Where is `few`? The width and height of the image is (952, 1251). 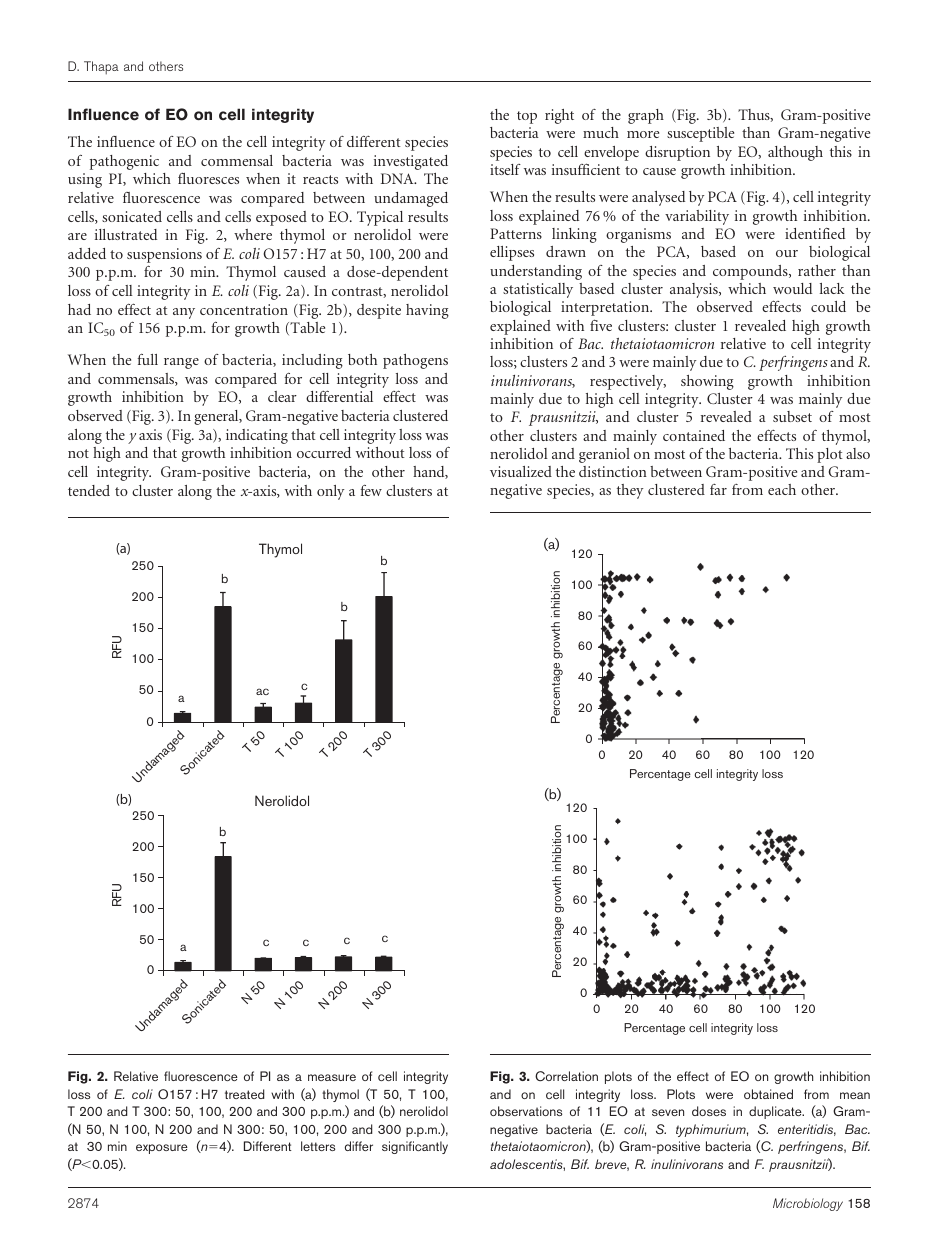 few is located at coordinates (371, 490).
